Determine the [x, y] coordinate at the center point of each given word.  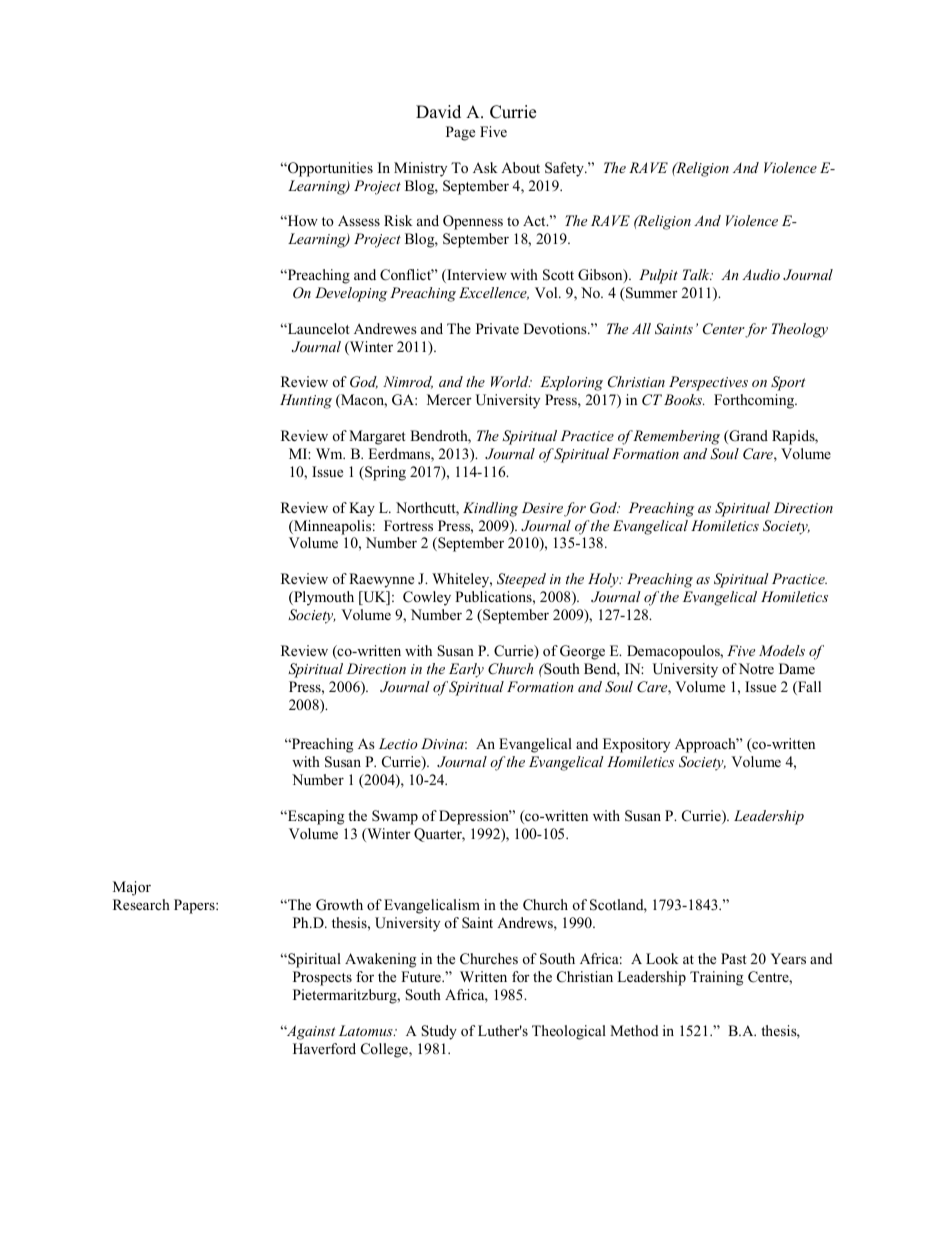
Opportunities [329, 169]
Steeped [521, 580]
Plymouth [323, 598]
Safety [565, 169]
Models [782, 650]
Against [309, 1032]
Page [460, 133]
